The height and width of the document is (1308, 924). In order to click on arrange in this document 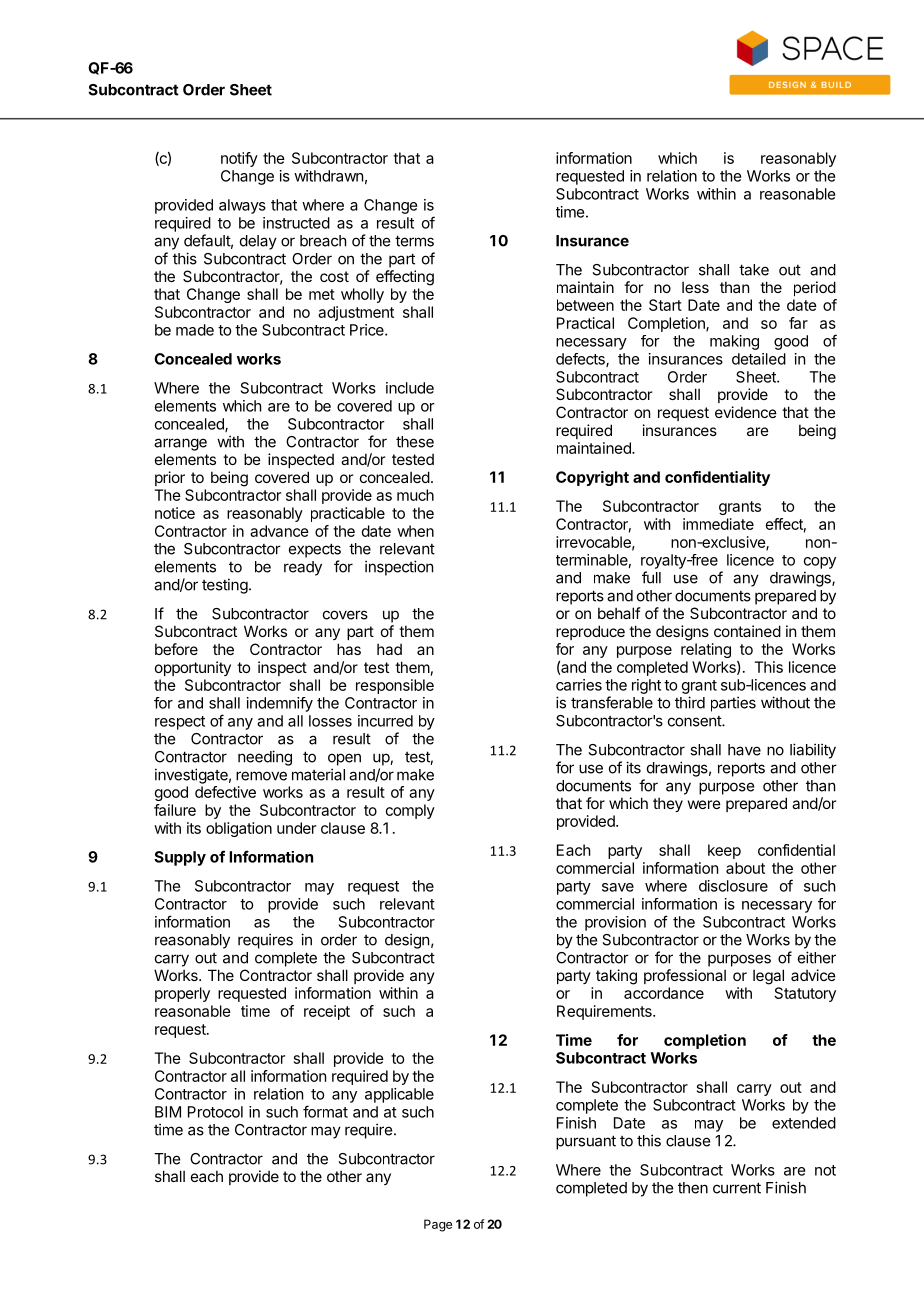, I will do `click(180, 444)`.
